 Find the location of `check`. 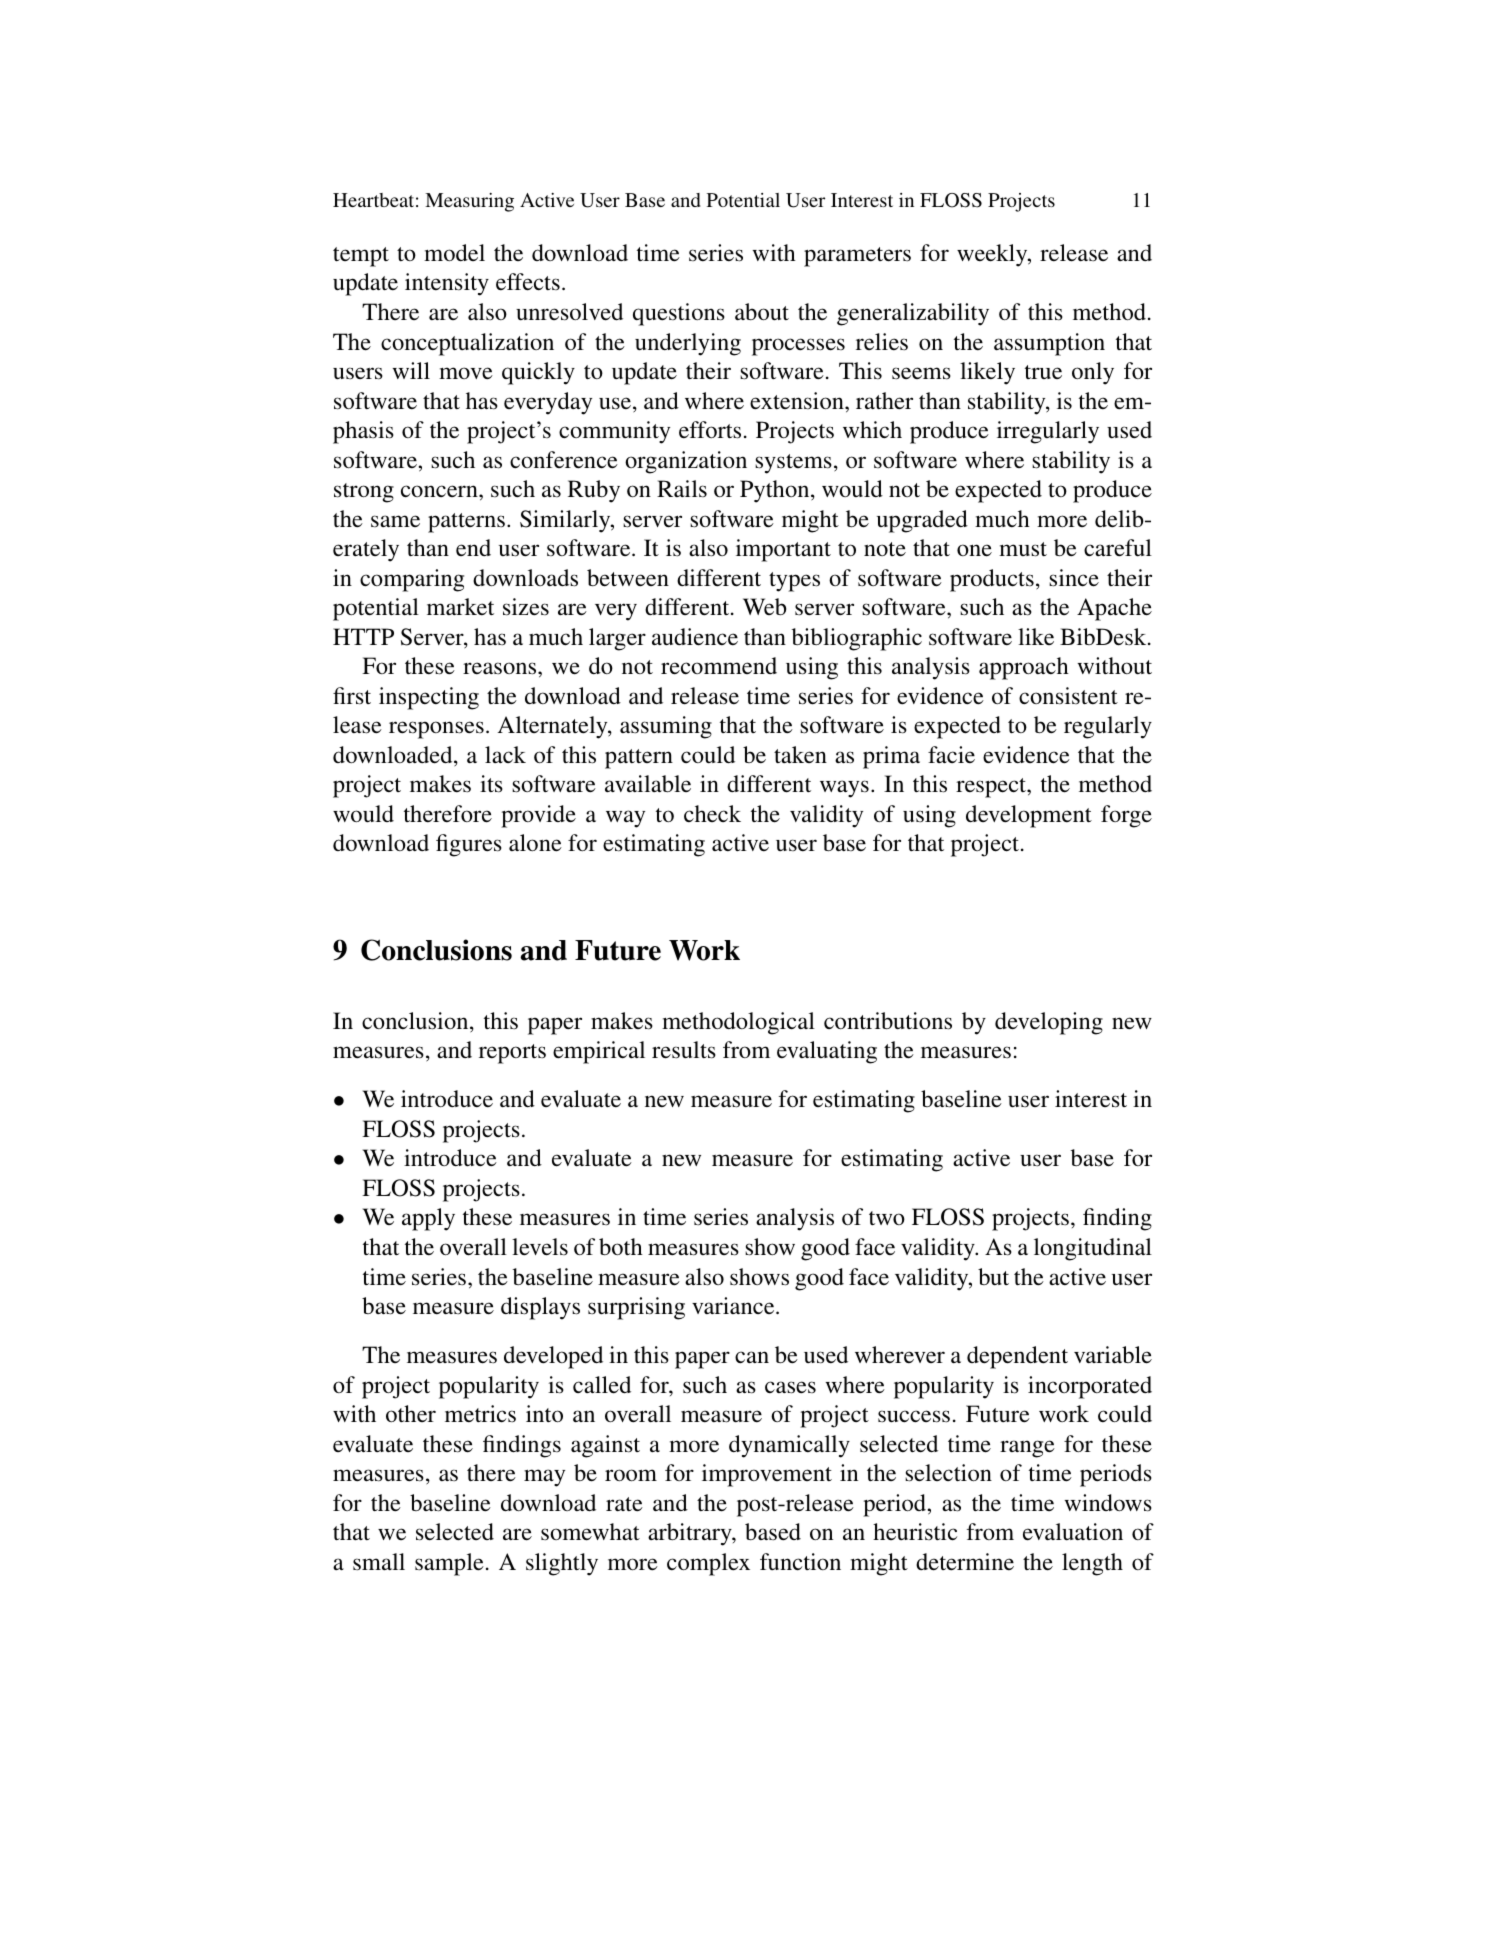

check is located at coordinates (712, 813).
